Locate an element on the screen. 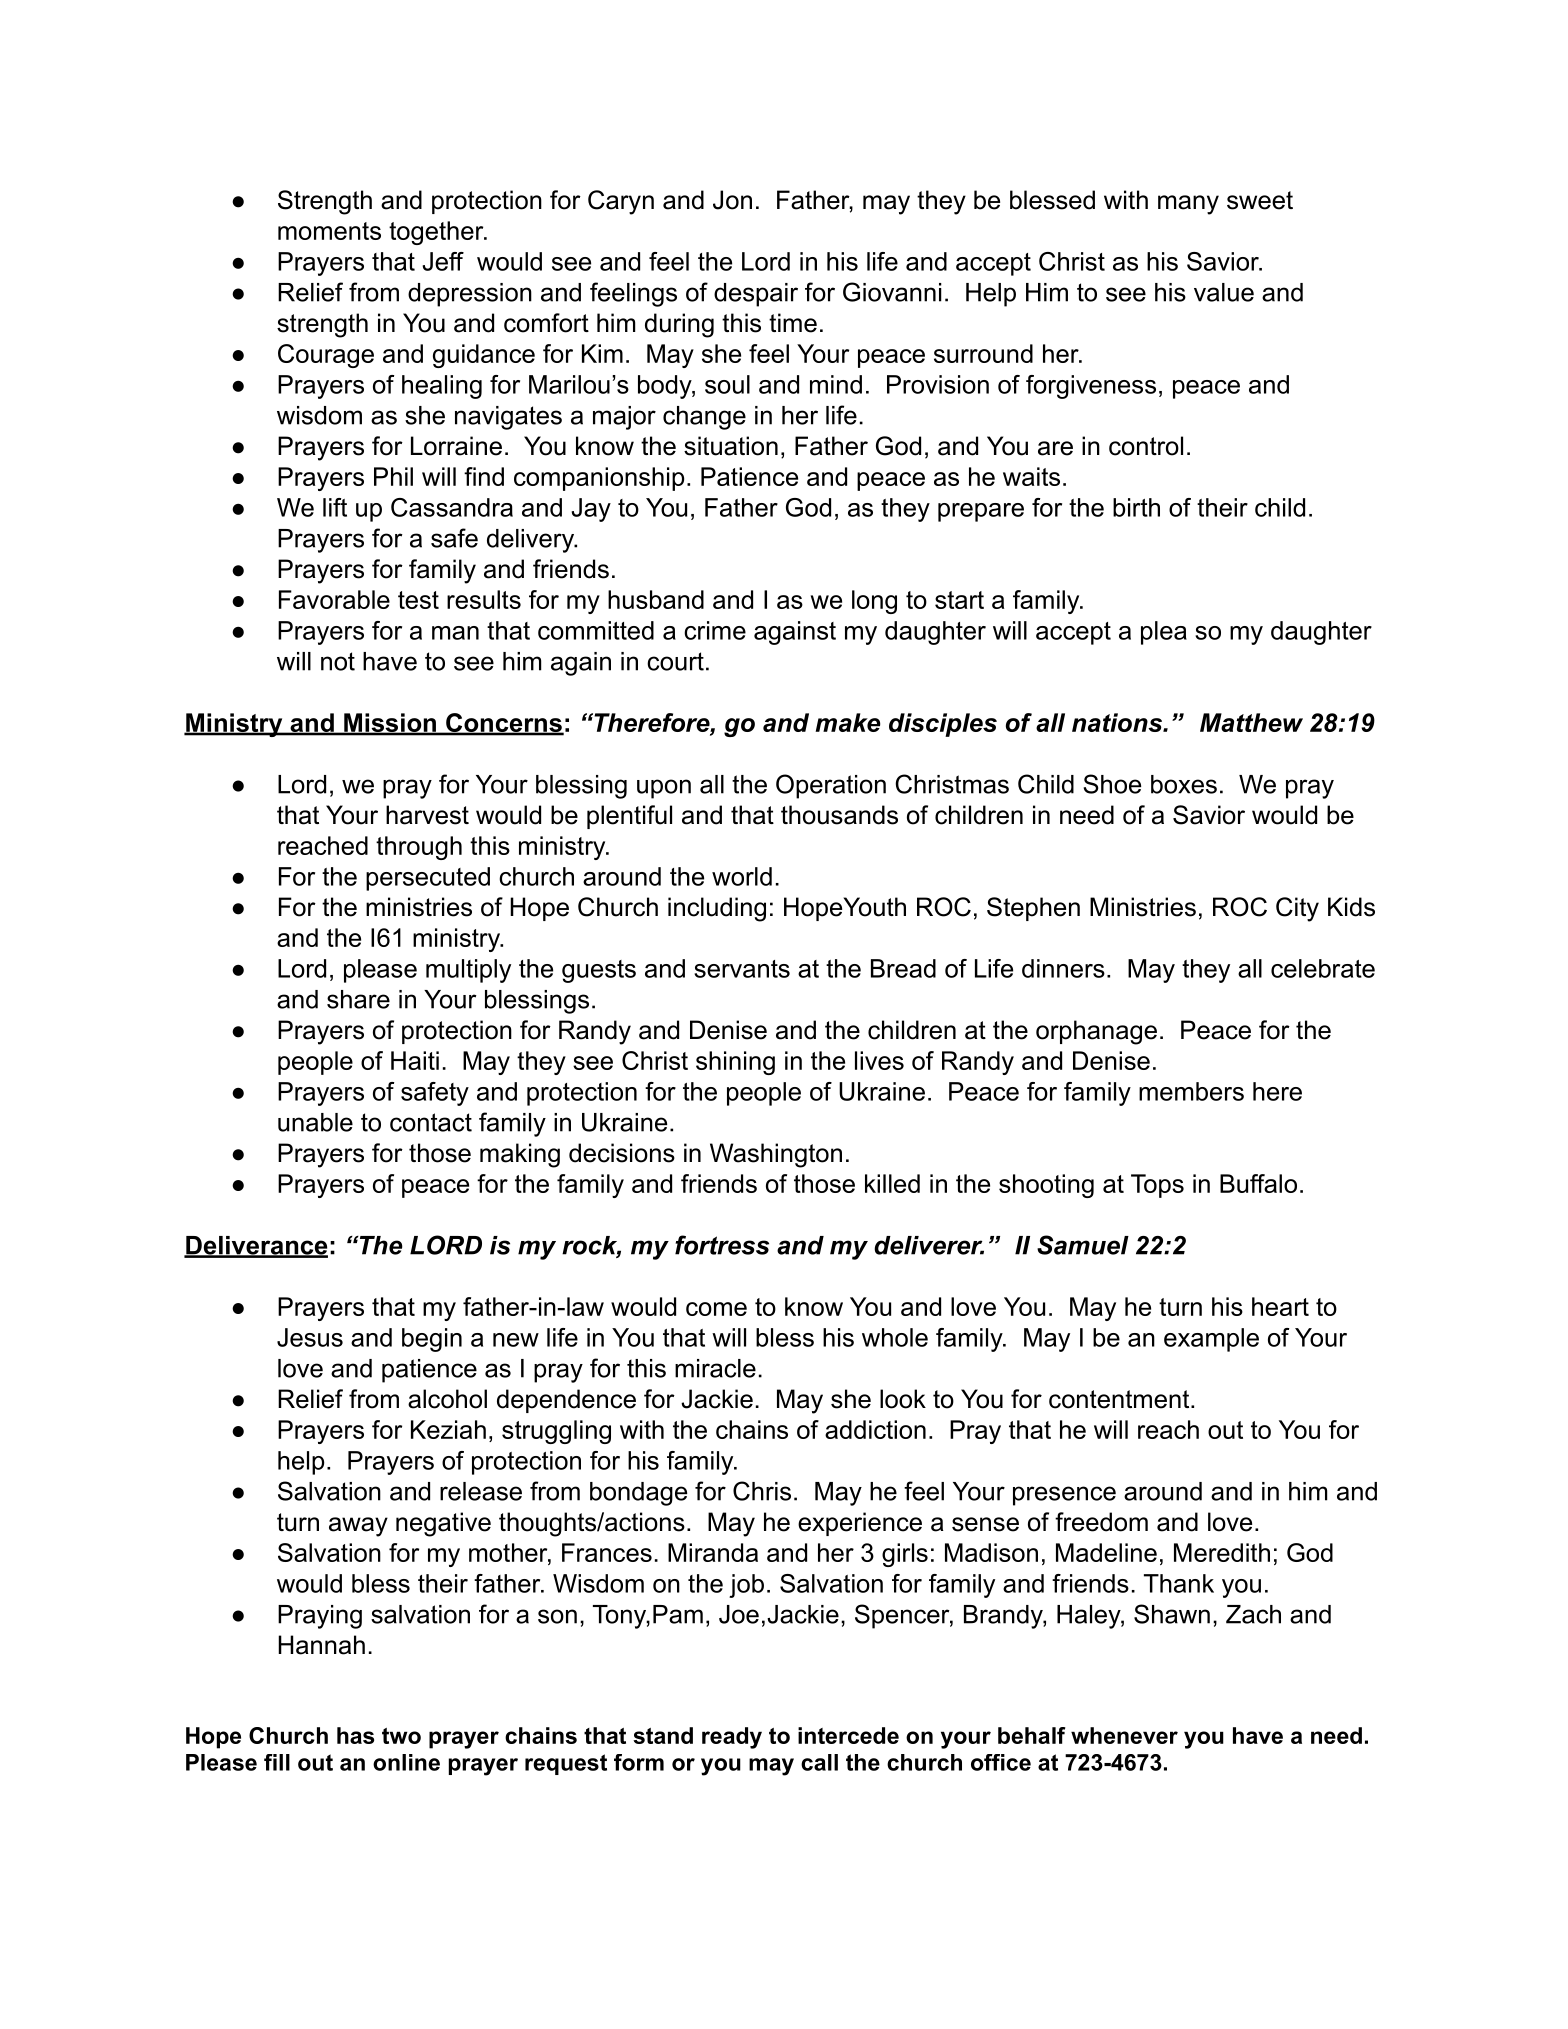 Image resolution: width=1568 pixels, height=2029 pixels. share is located at coordinates (358, 999).
